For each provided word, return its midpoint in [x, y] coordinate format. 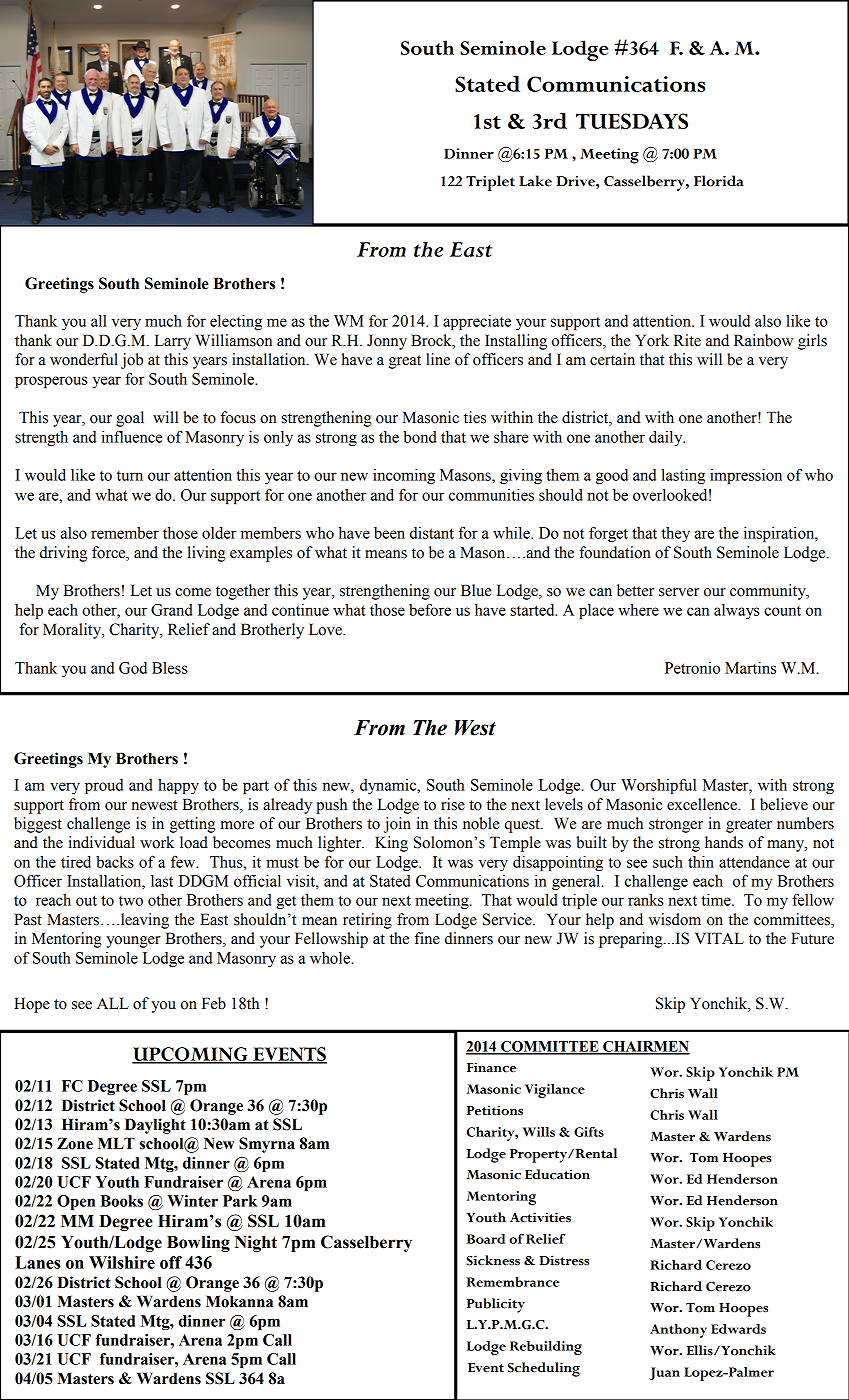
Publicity [496, 1305]
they [675, 534]
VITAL [719, 938]
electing [236, 322]
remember [125, 533]
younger [133, 942]
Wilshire [122, 1262]
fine [427, 938]
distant [432, 533]
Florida [719, 181]
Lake [535, 181]
